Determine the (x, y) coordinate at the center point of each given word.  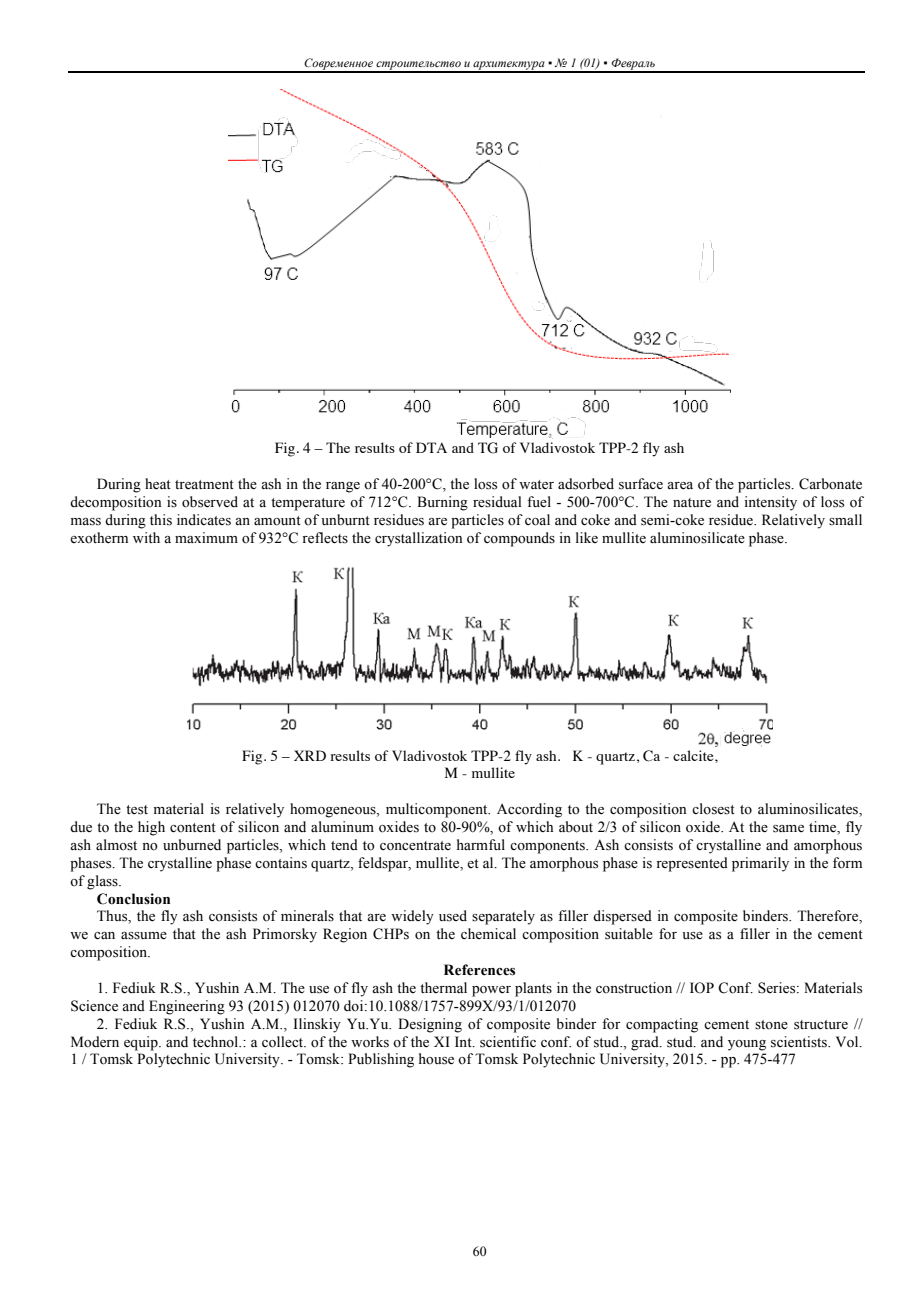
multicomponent (438, 810)
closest (713, 809)
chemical (488, 933)
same (788, 829)
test (137, 810)
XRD (310, 755)
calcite (694, 755)
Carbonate (830, 484)
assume (144, 936)
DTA (431, 447)
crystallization (419, 539)
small (845, 520)
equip (142, 1043)
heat (158, 484)
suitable (629, 934)
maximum (206, 537)
